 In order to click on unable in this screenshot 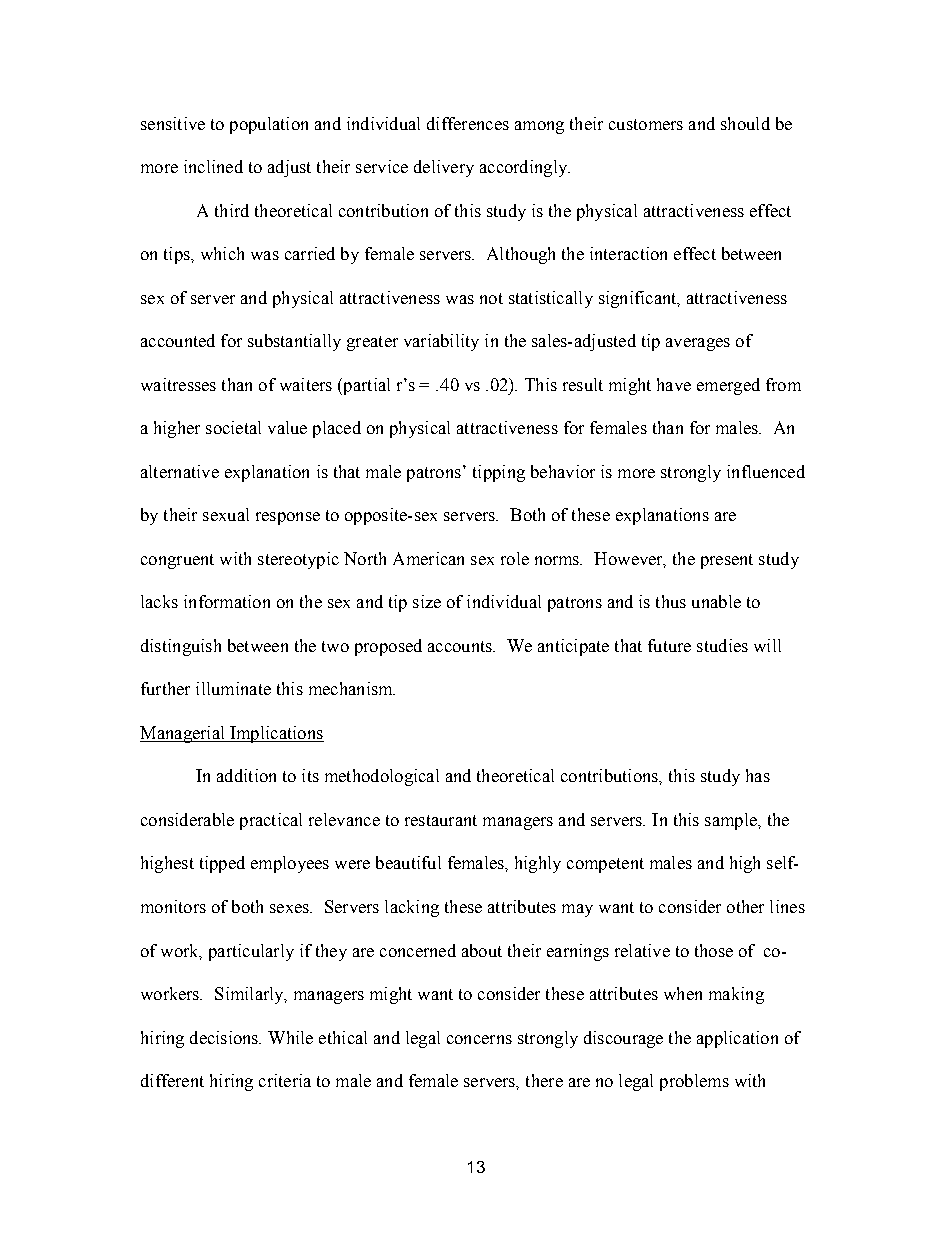, I will do `click(716, 601)`.
